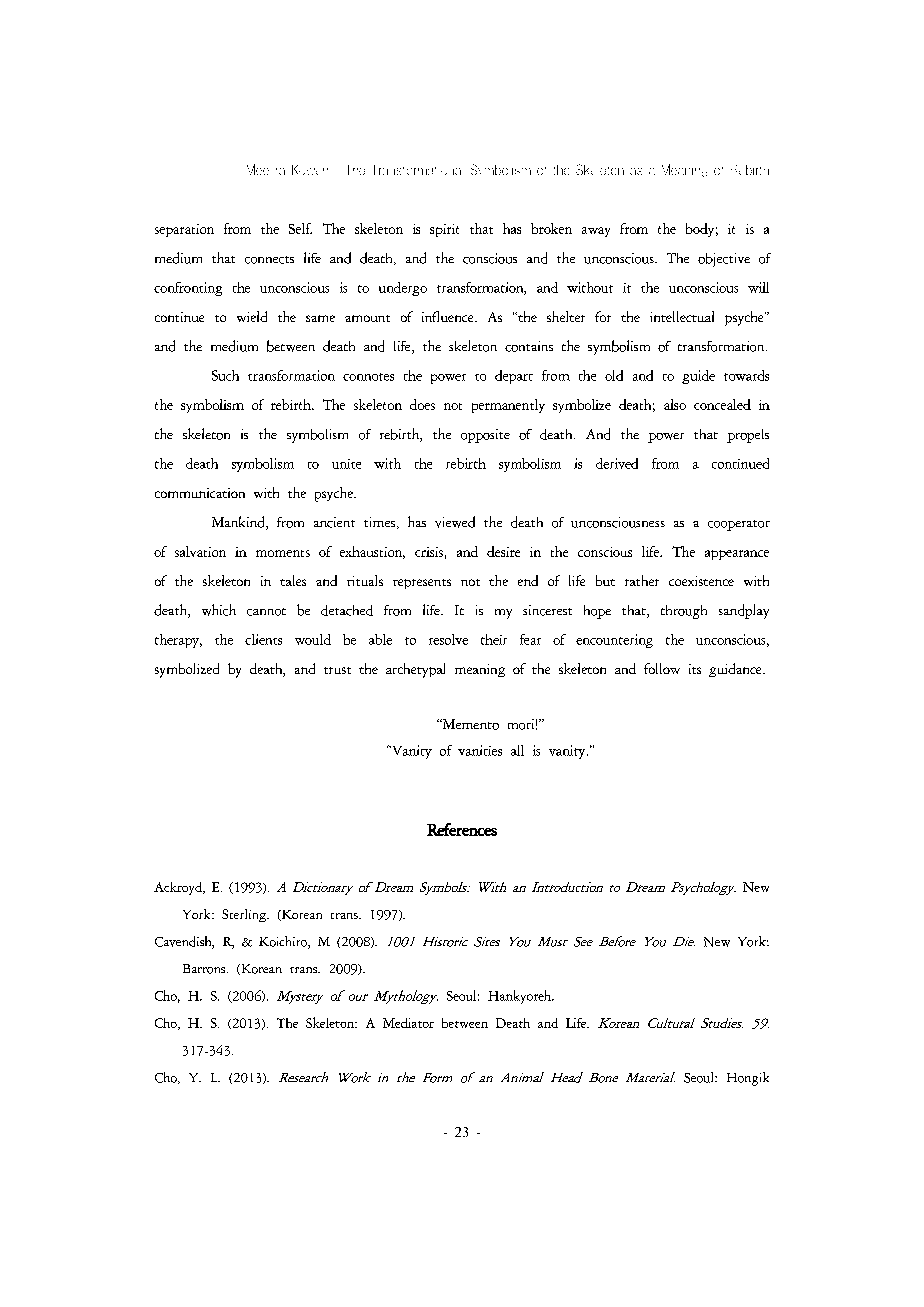 This page has width=924, height=1307. Describe the element at coordinates (245, 915) in the page. I see `Sterling` at that location.
